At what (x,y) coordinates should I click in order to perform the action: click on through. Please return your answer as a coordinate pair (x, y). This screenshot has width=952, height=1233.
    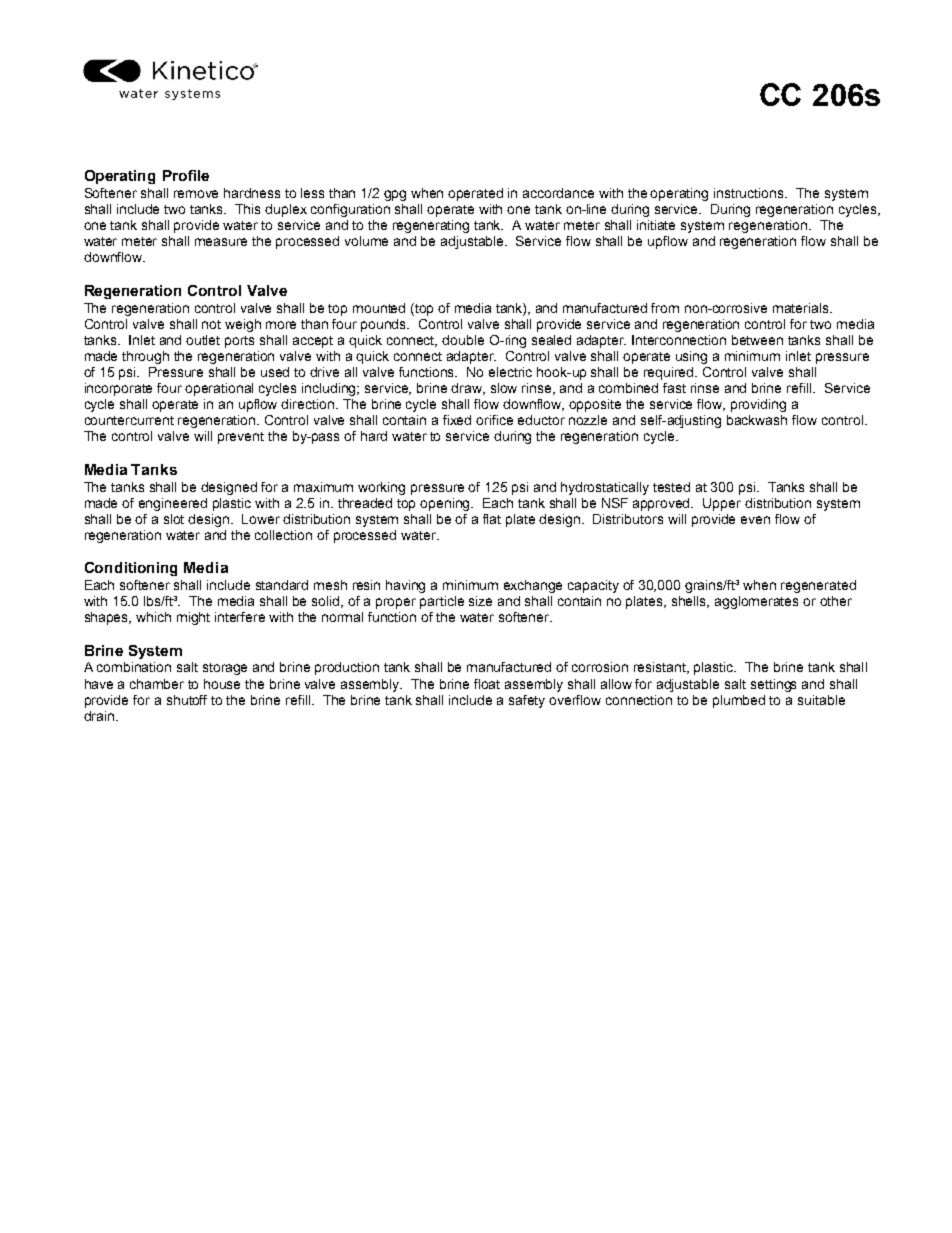
    Looking at the image, I should click on (145, 357).
